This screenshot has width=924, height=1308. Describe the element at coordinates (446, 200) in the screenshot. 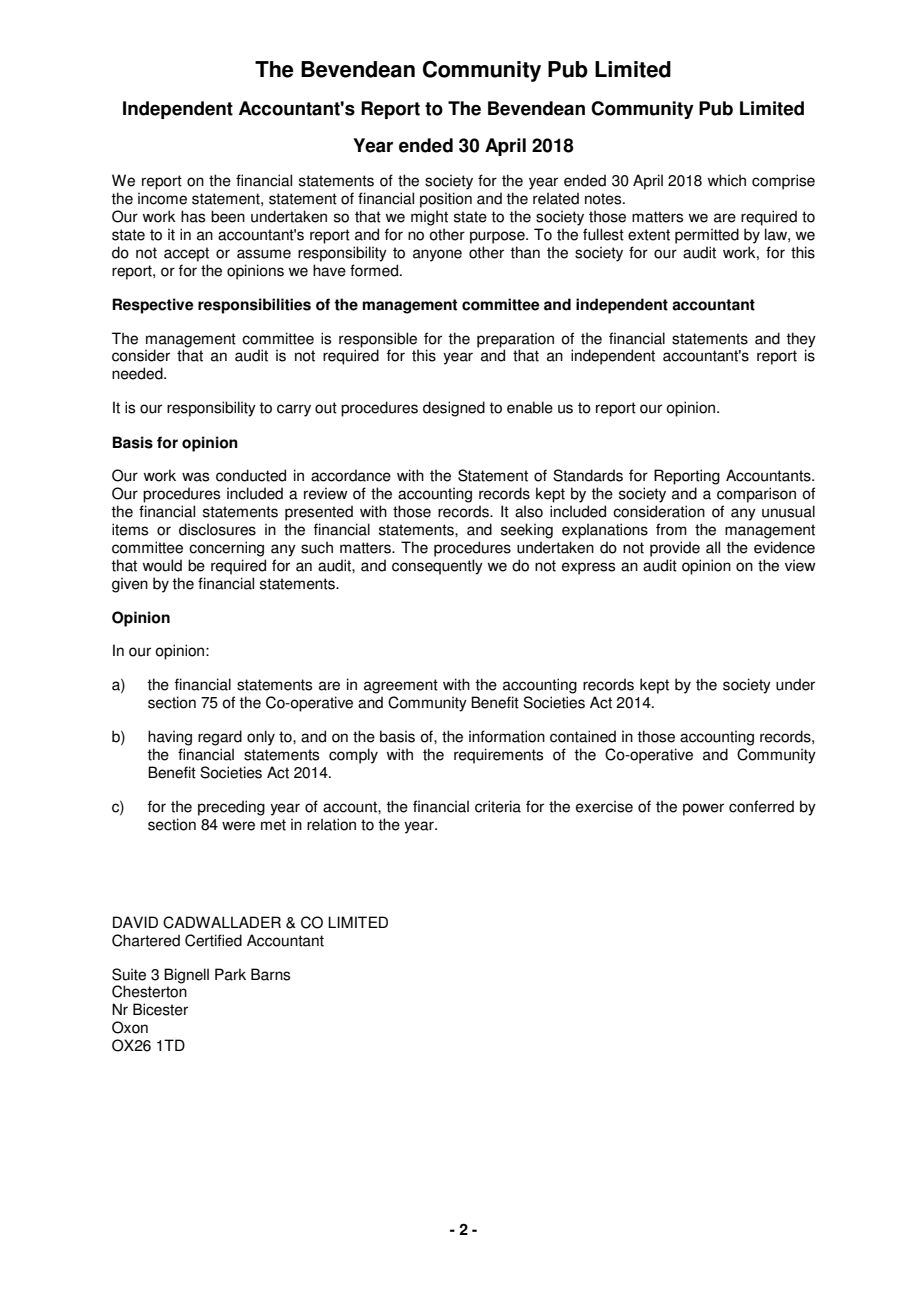

I see `position` at that location.
